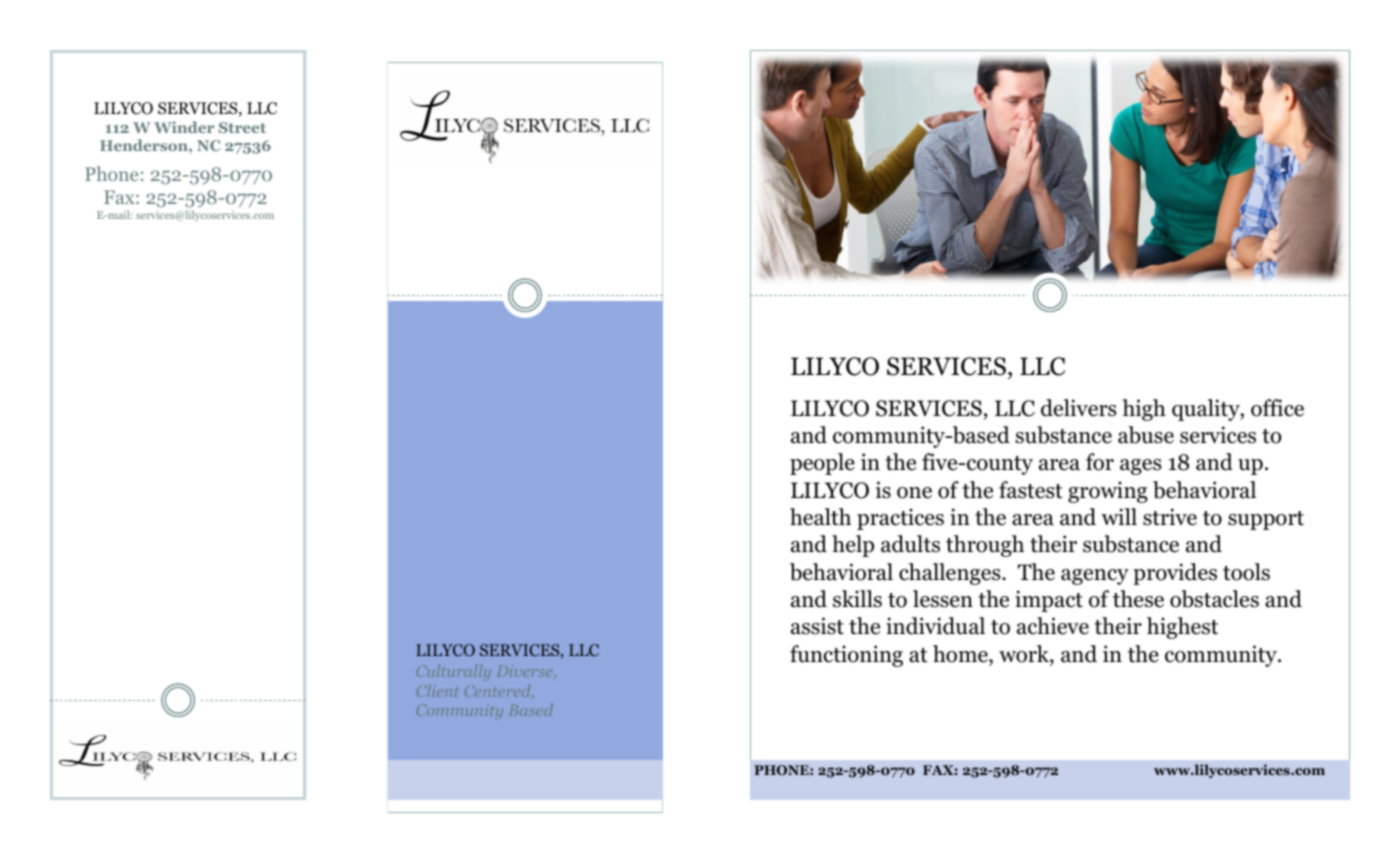 The width and height of the image is (1400, 850). Describe the element at coordinates (454, 672) in the image. I see `Culturally` at that location.
